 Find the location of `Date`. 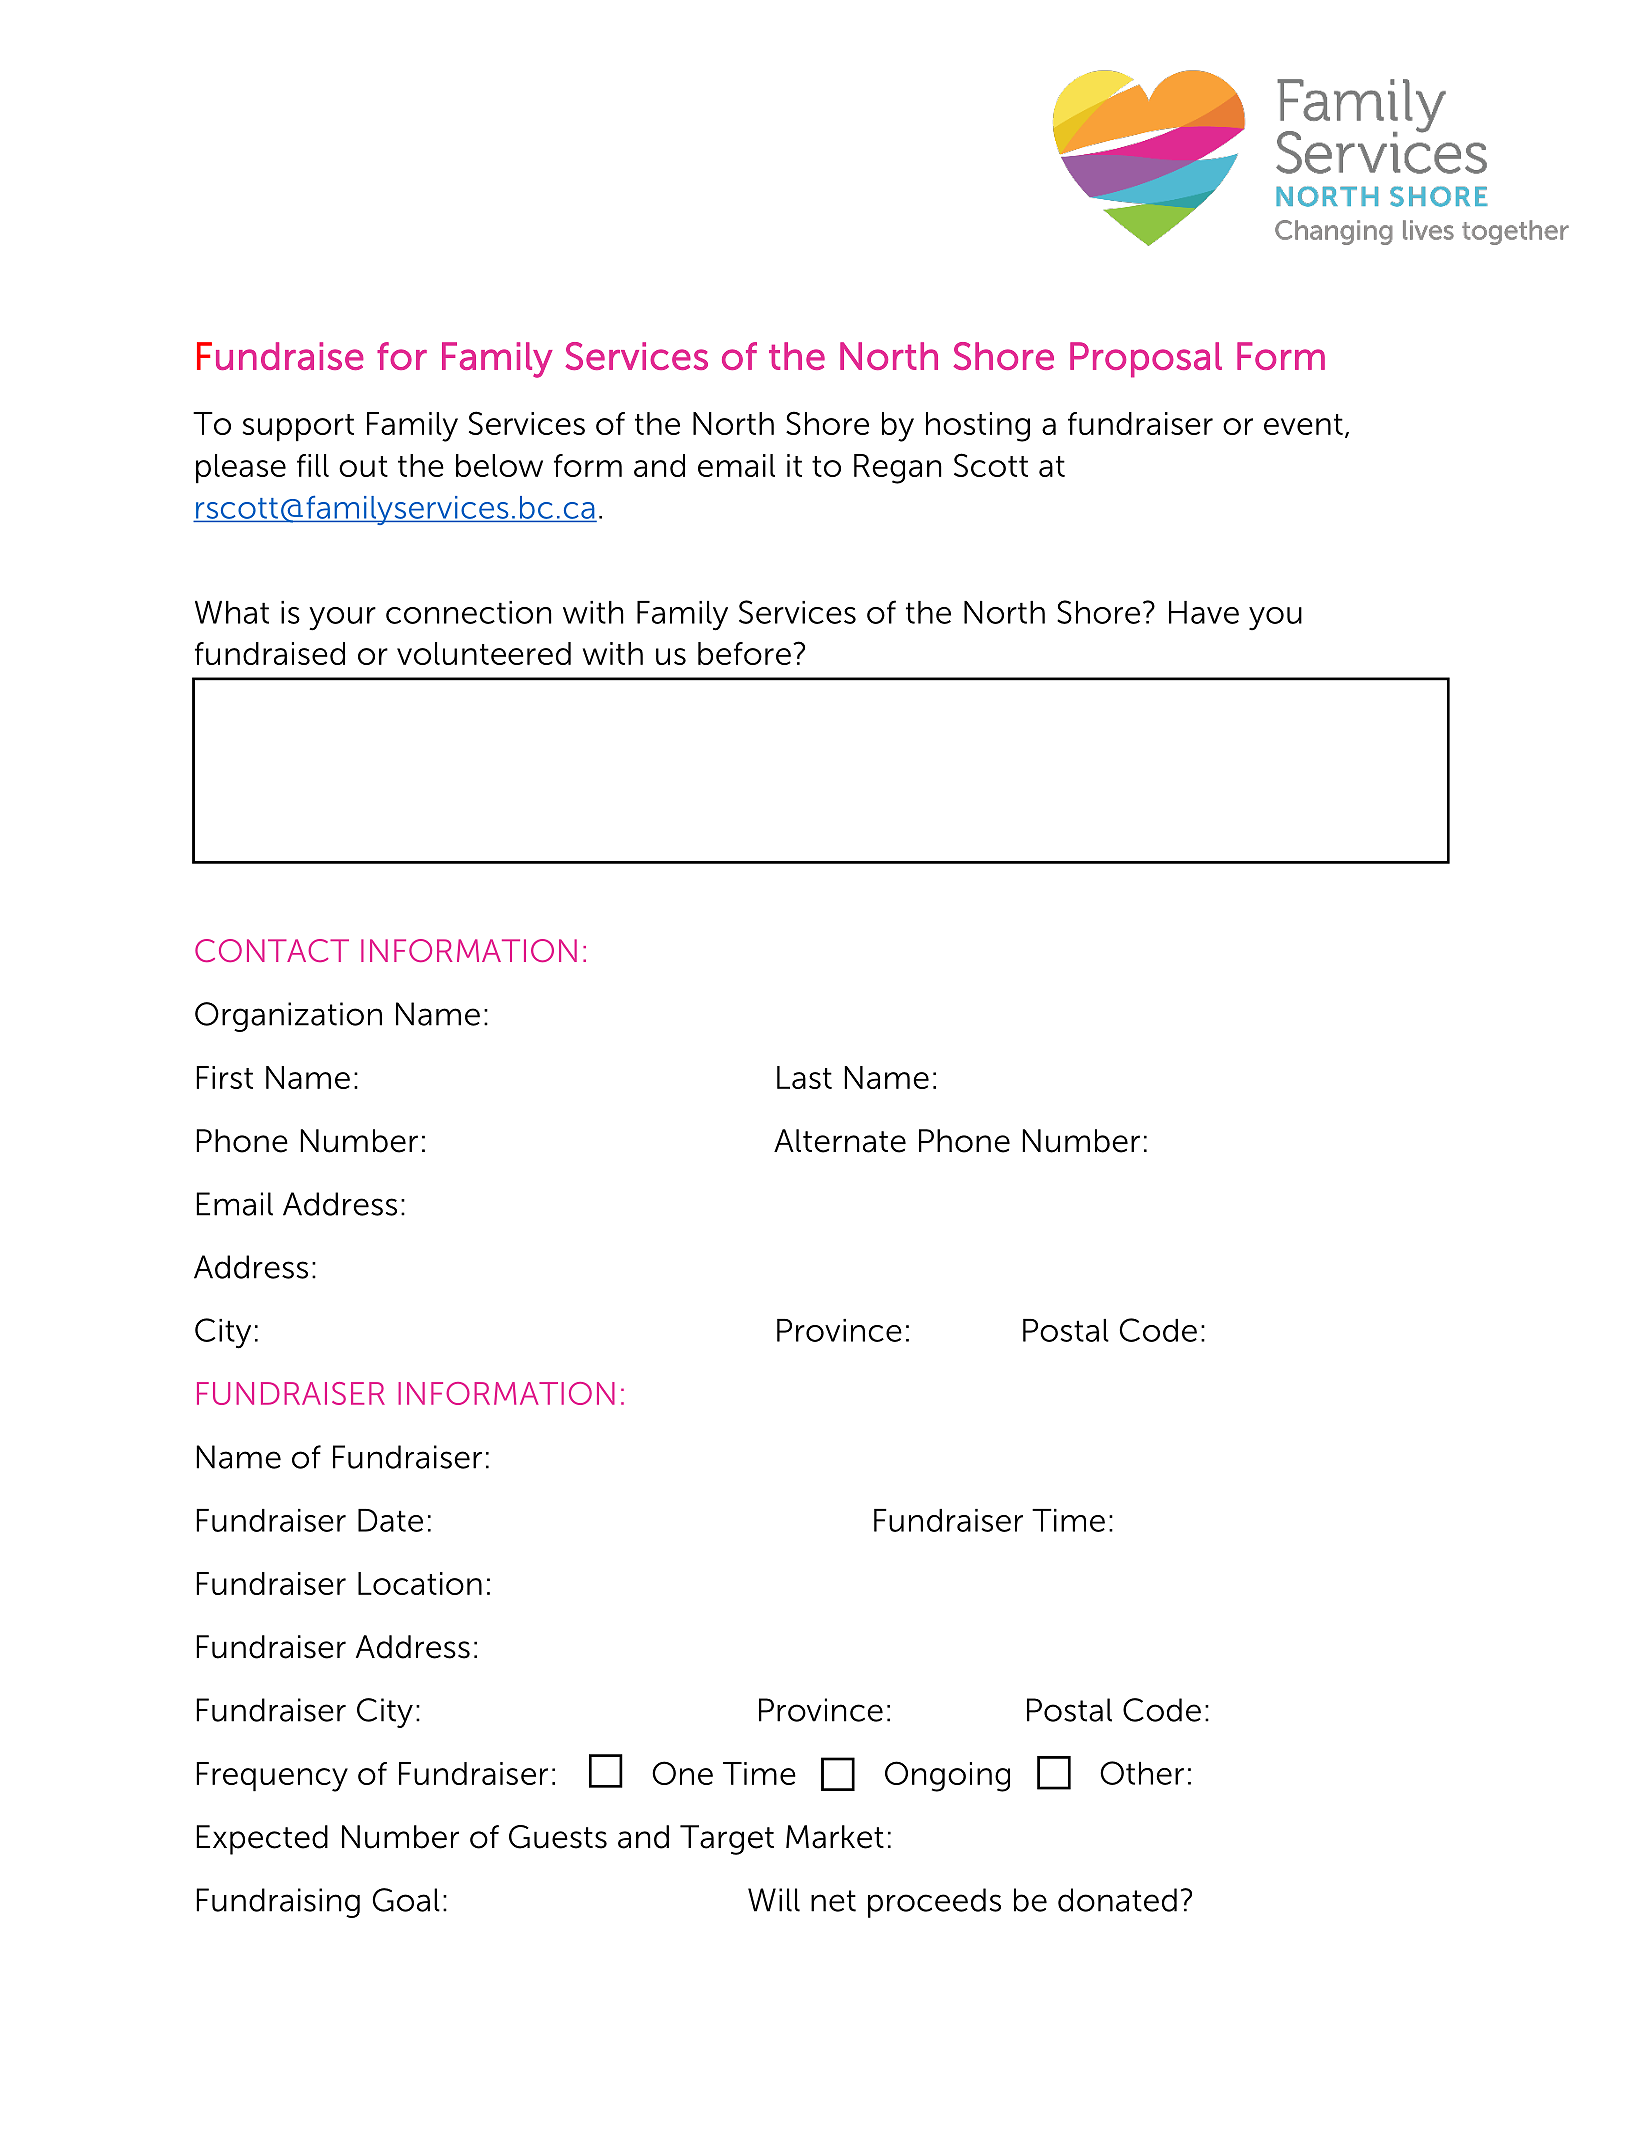

Date is located at coordinates (390, 1520).
